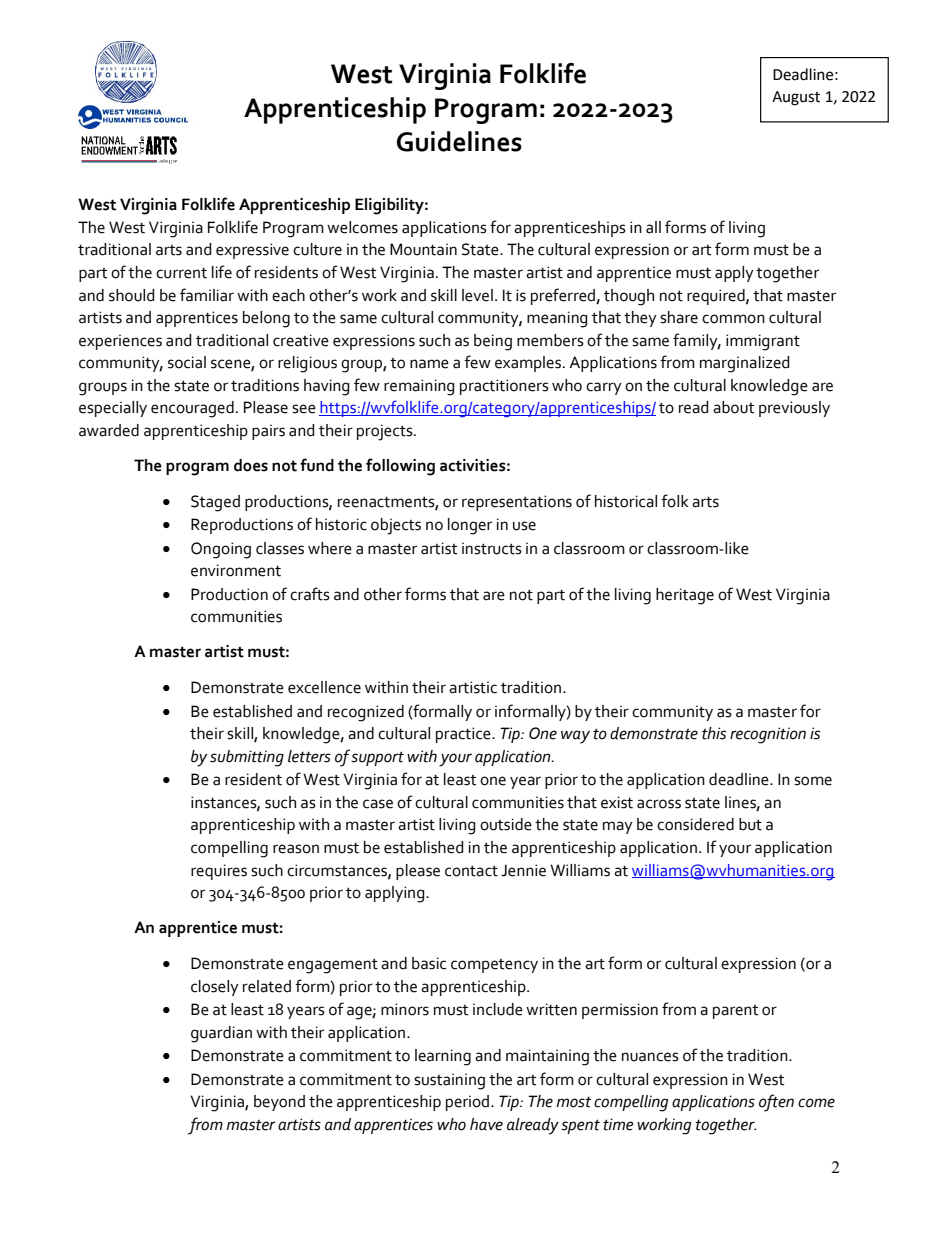 The width and height of the screenshot is (952, 1233). What do you see at coordinates (464, 735) in the screenshot?
I see `practice` at bounding box center [464, 735].
